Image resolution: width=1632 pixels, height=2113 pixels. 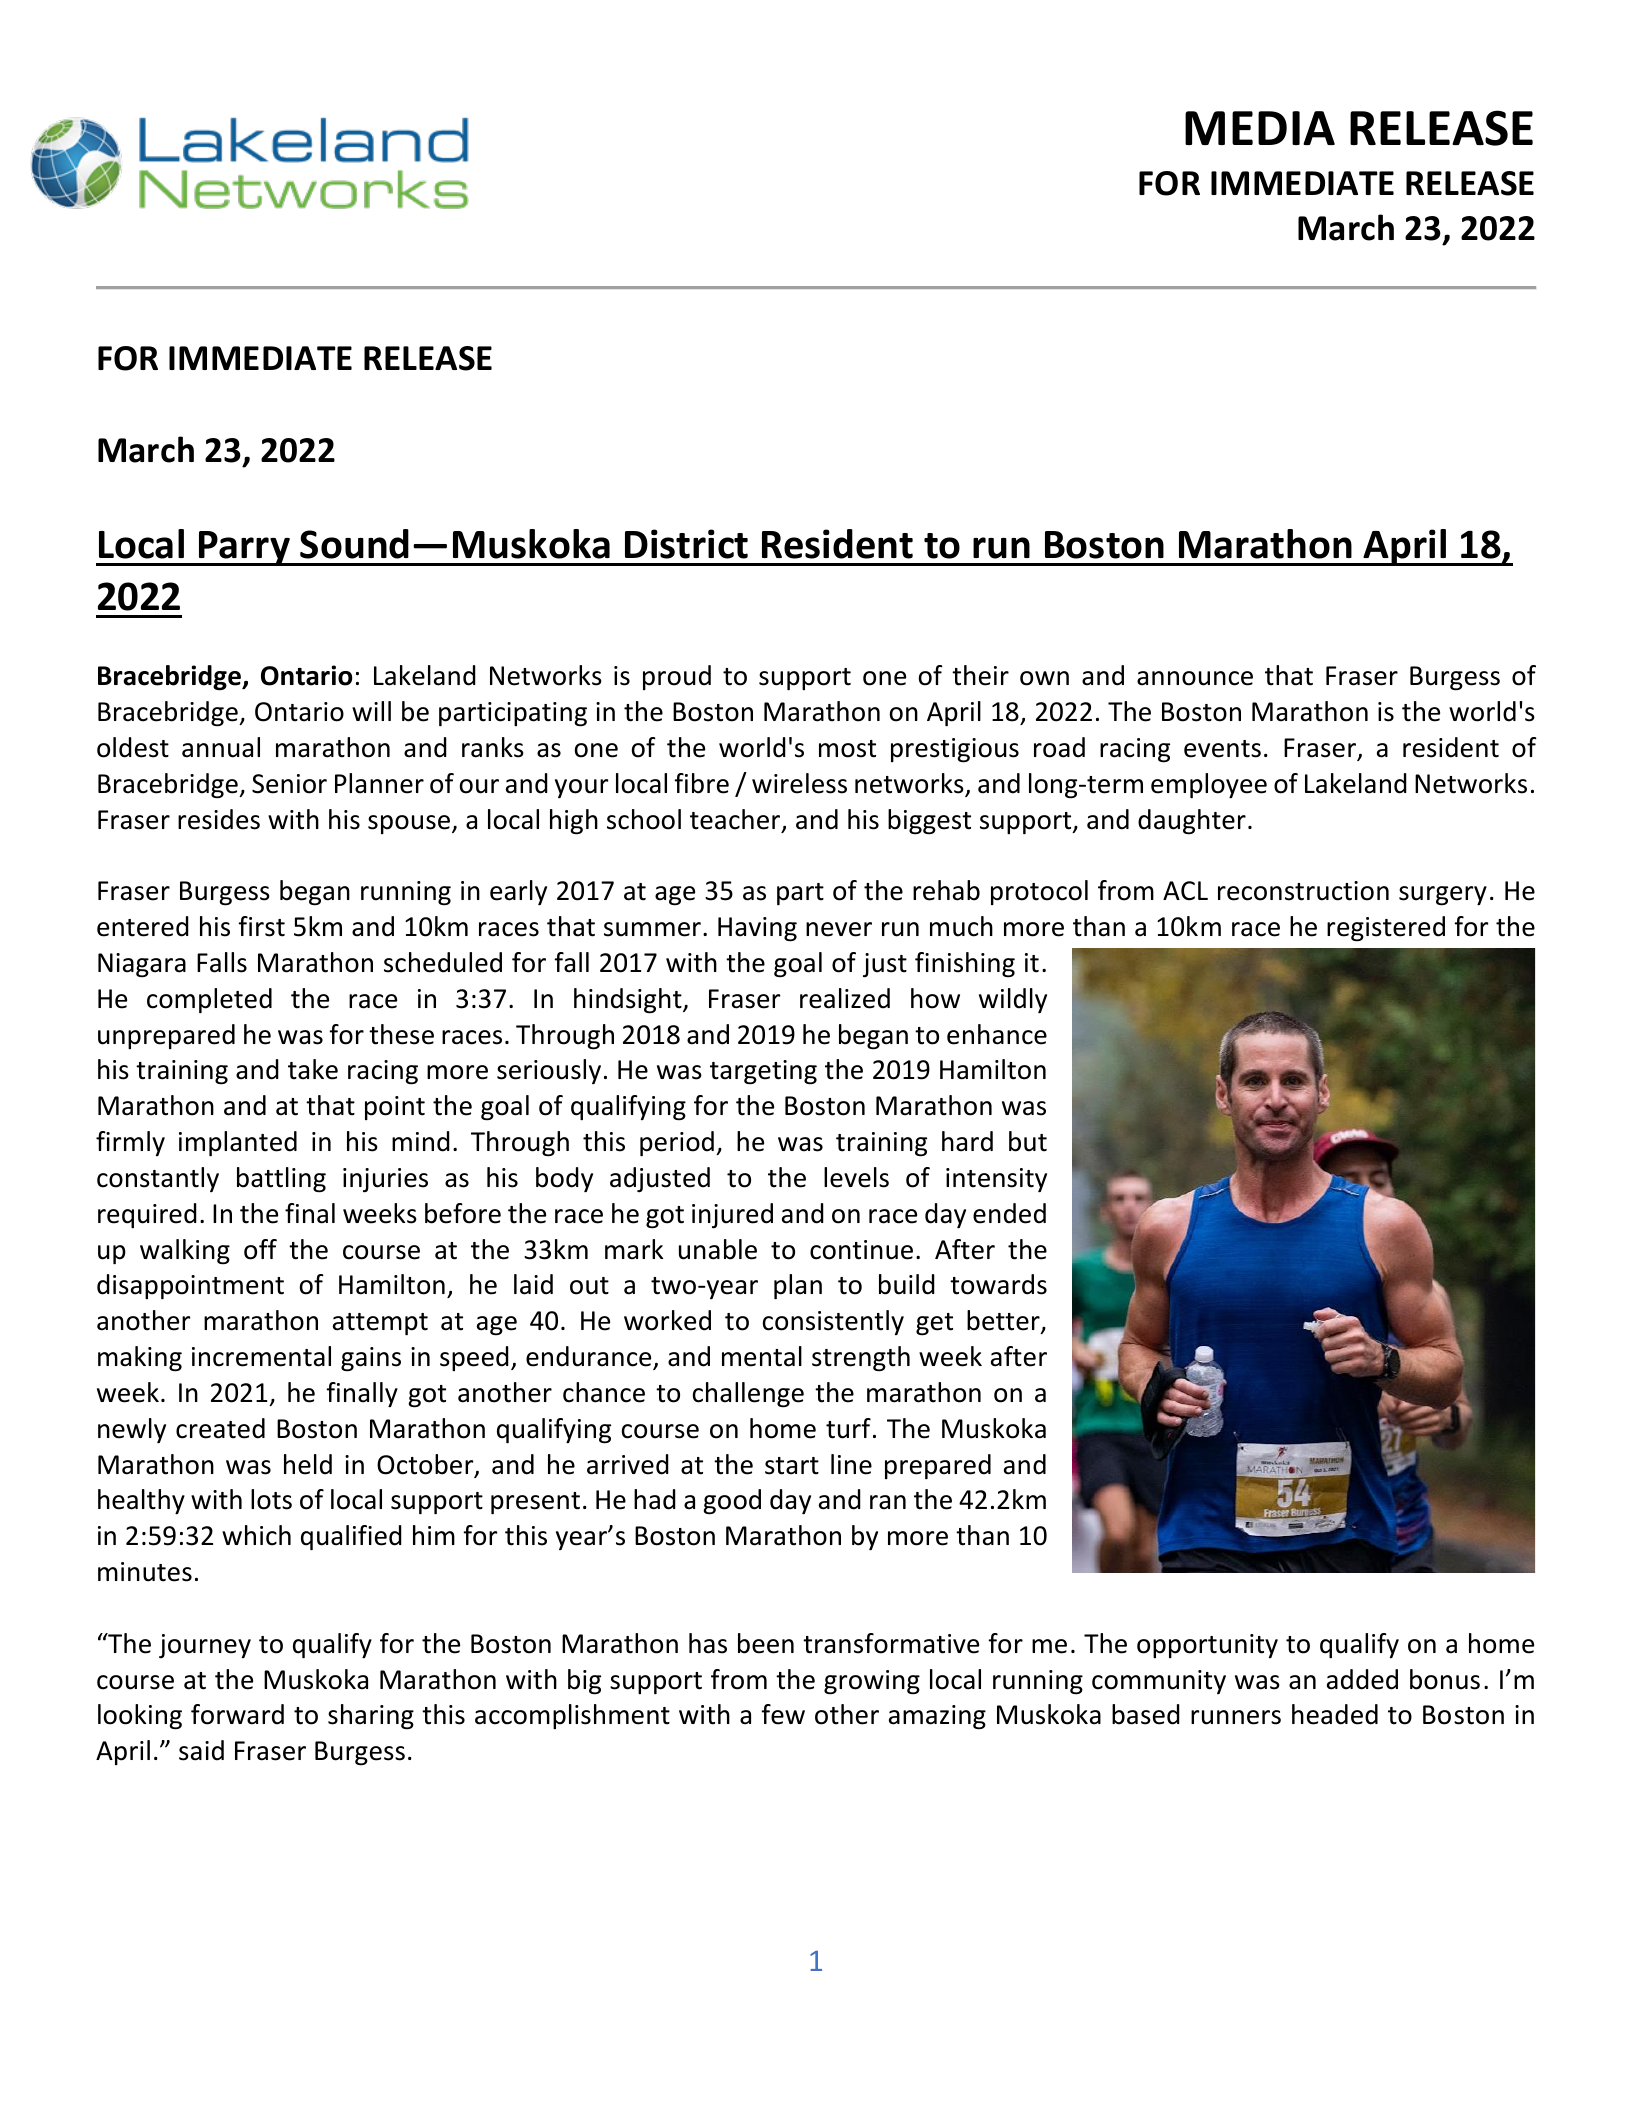 What do you see at coordinates (281, 1180) in the page?
I see `battling` at bounding box center [281, 1180].
